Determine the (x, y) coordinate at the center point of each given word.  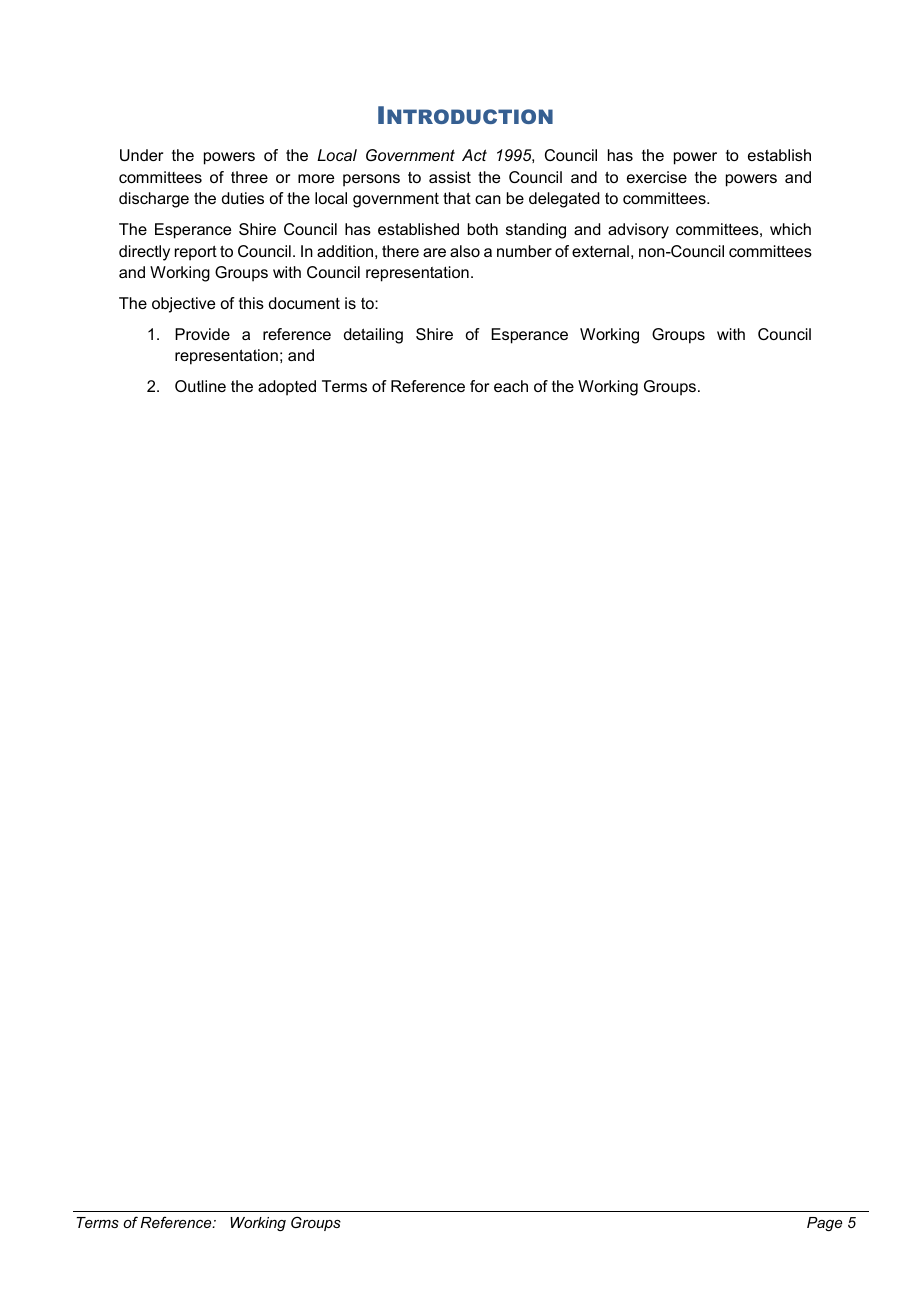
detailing (373, 336)
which (790, 229)
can (488, 199)
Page (824, 1224)
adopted (287, 388)
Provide (202, 334)
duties (243, 198)
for (479, 386)
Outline (200, 386)
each (511, 386)
